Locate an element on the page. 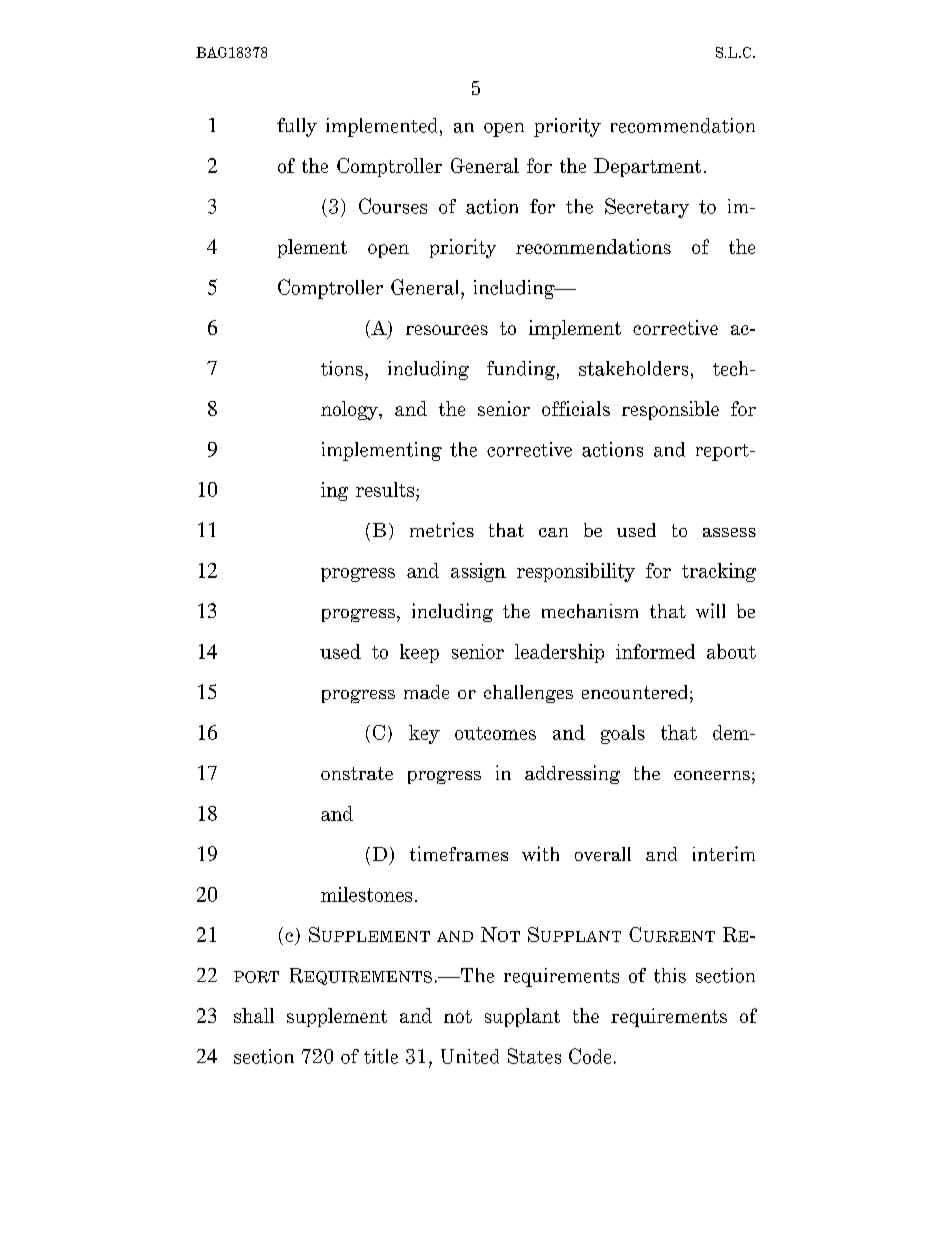  results is located at coordinates (386, 489).
